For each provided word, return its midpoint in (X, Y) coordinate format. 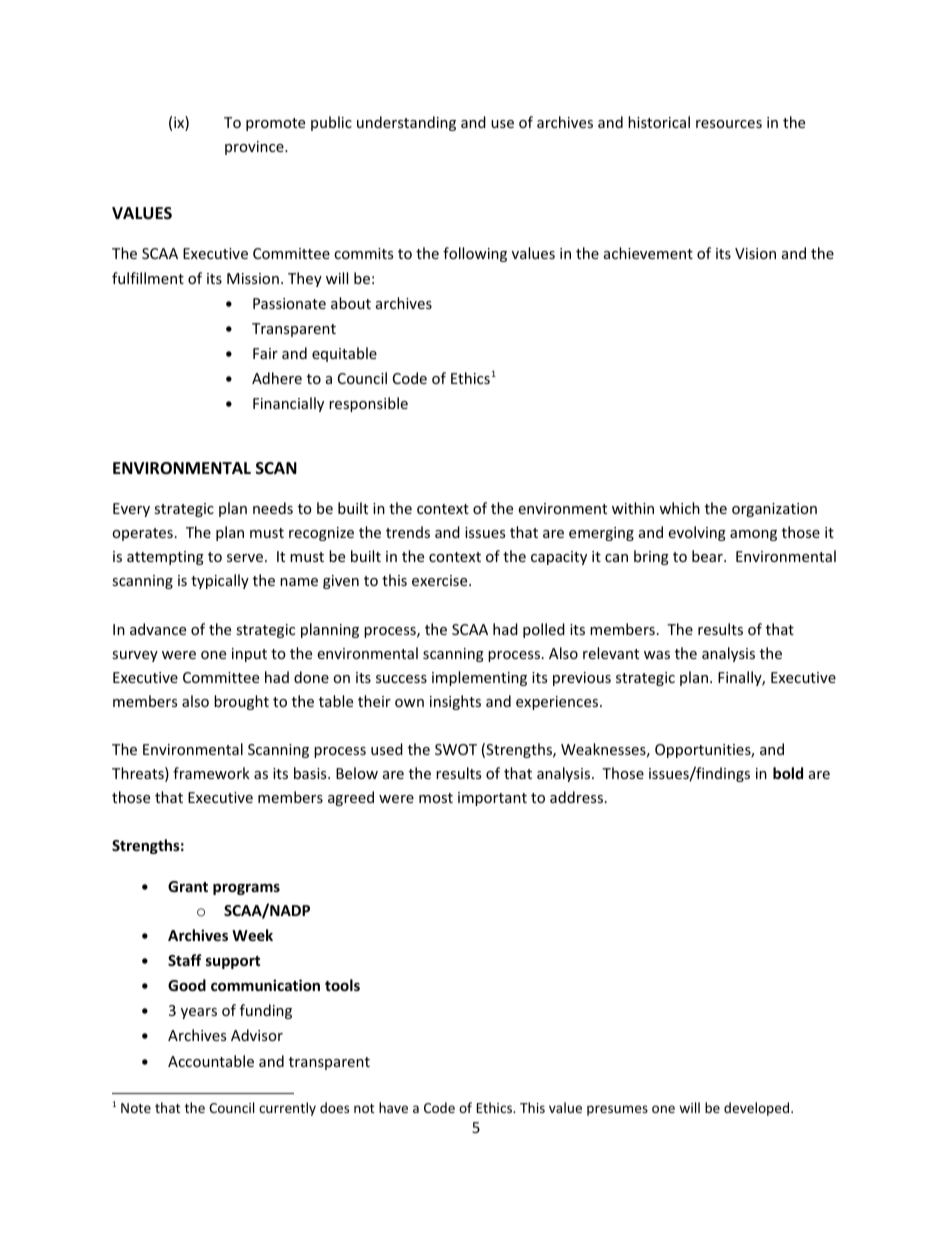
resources (729, 124)
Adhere (277, 378)
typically (220, 581)
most (436, 798)
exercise (441, 580)
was (657, 655)
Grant (188, 886)
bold (788, 773)
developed (758, 1109)
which (679, 508)
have (393, 1107)
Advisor (257, 1035)
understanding (406, 123)
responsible (368, 404)
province (255, 148)
